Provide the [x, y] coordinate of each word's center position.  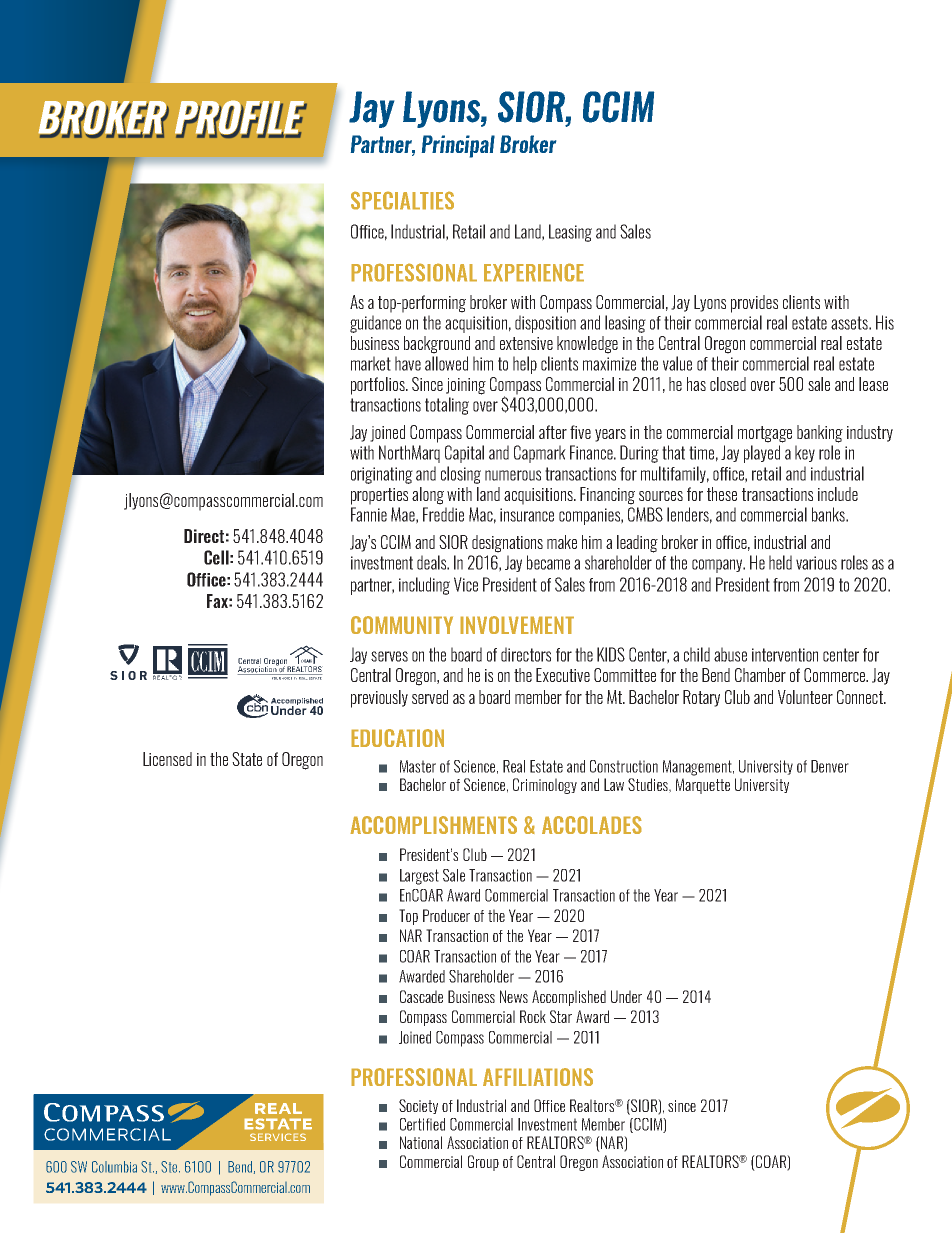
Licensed [167, 759]
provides [754, 304]
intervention [785, 655]
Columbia [114, 1167]
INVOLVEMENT [517, 625]
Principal [458, 146]
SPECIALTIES [402, 200]
